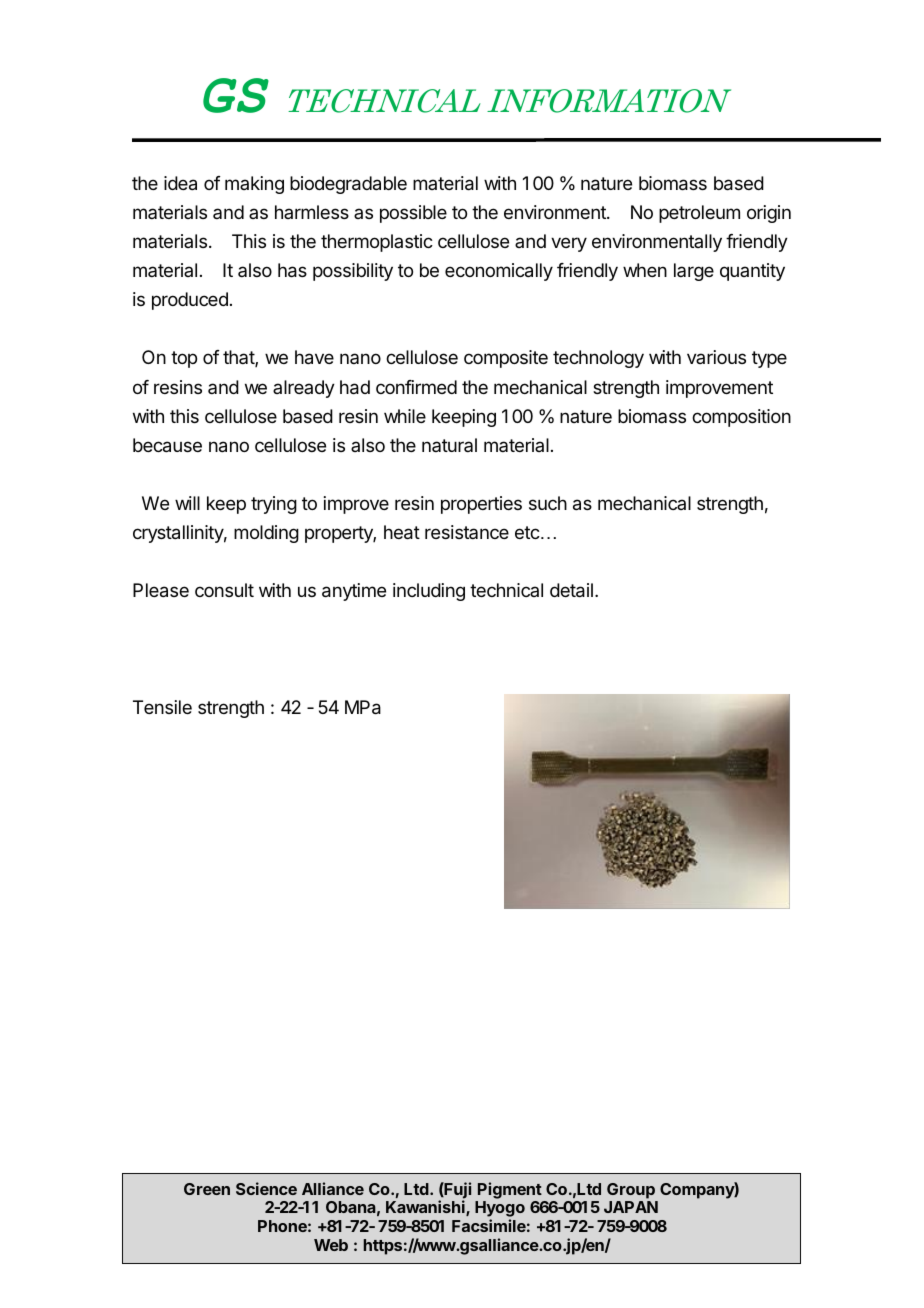 This screenshot has width=924, height=1308. I want to click on Tensile, so click(162, 707).
